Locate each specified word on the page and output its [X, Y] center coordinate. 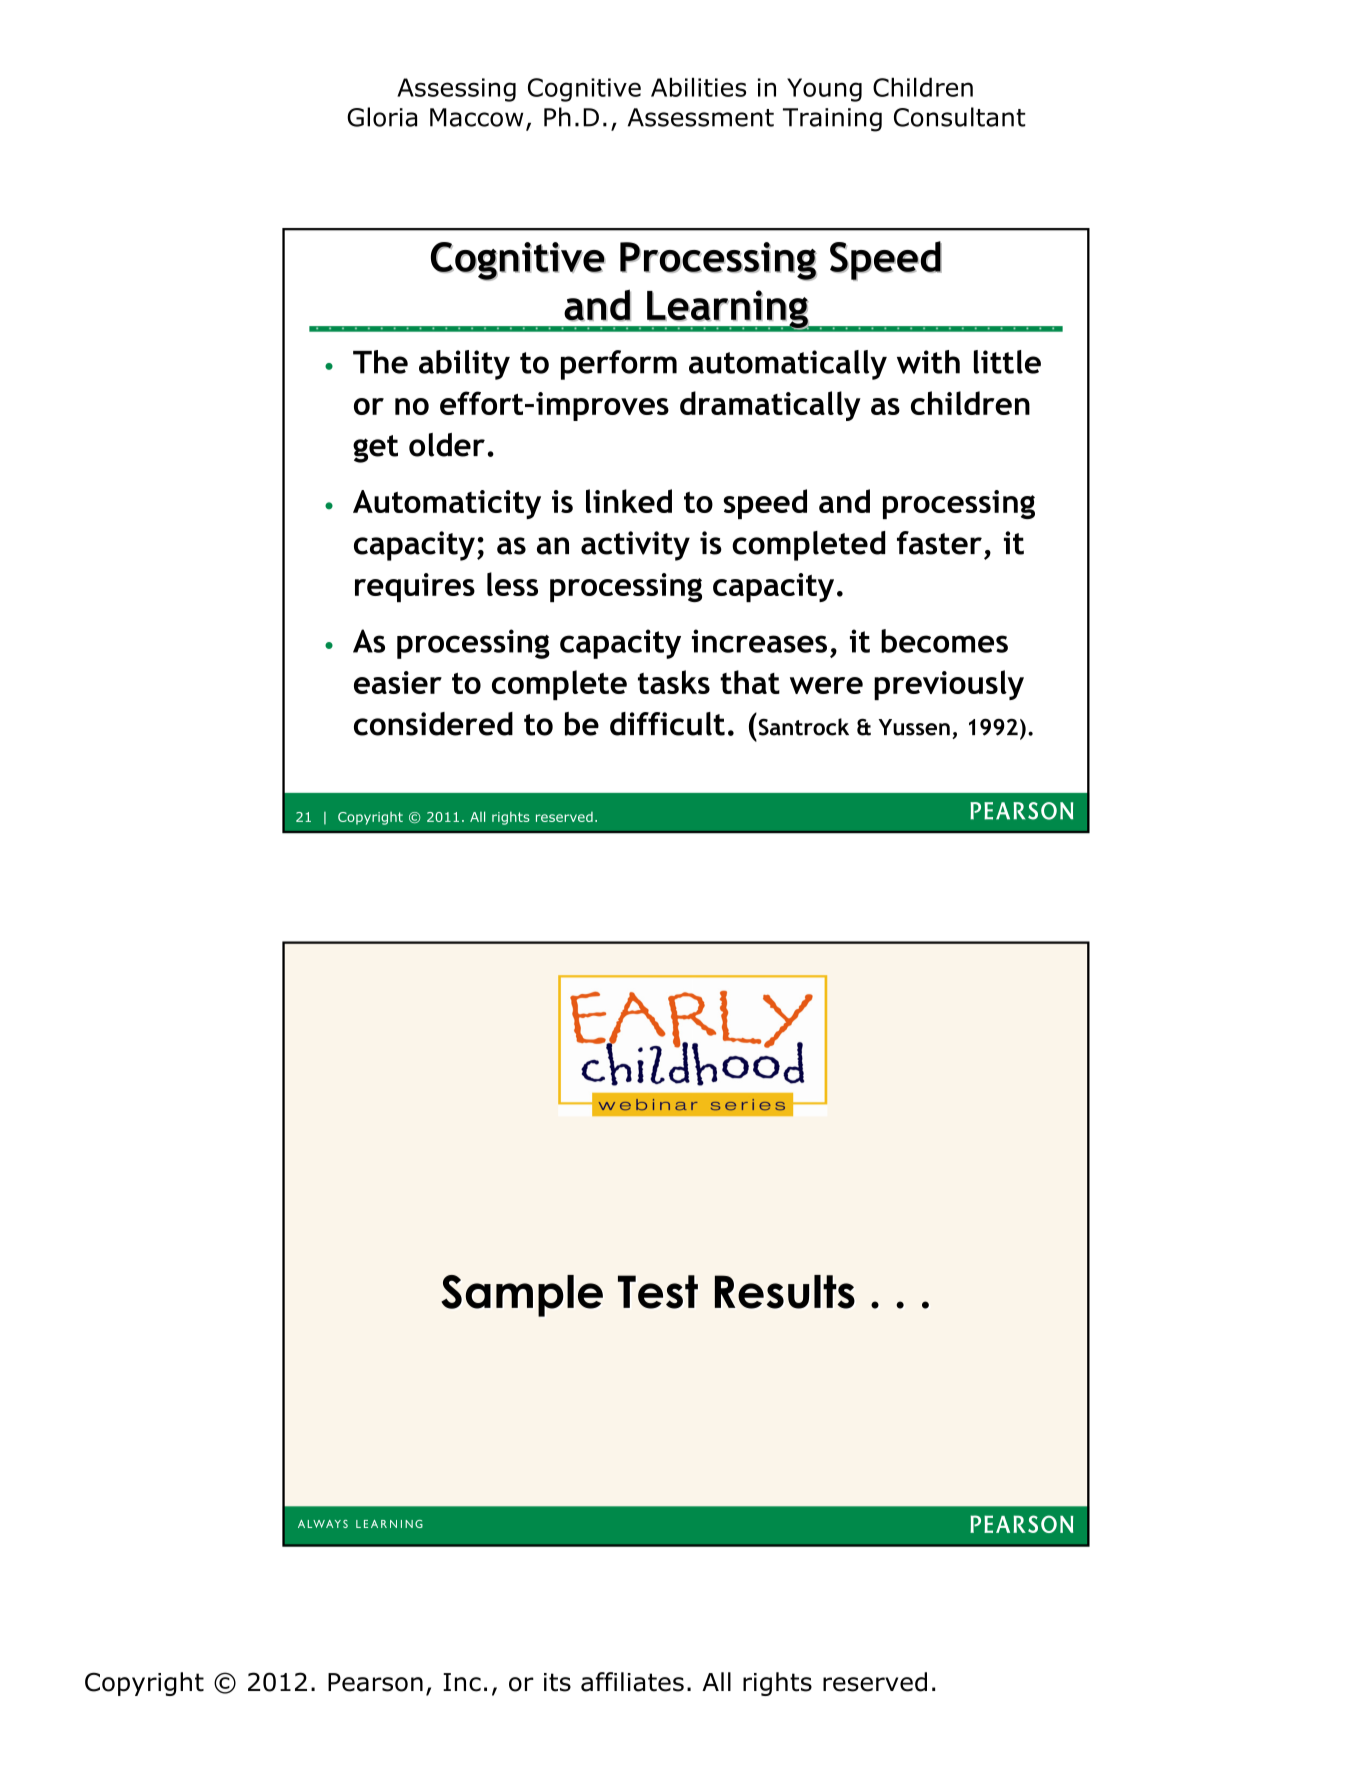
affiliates [632, 1682]
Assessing [456, 90]
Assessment [701, 117]
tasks [674, 682]
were [826, 685]
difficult [667, 724]
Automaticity [447, 504]
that [750, 682]
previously [949, 685]
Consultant [960, 117]
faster [939, 543]
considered [433, 724]
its [557, 1682]
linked [629, 501]
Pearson [375, 1682]
